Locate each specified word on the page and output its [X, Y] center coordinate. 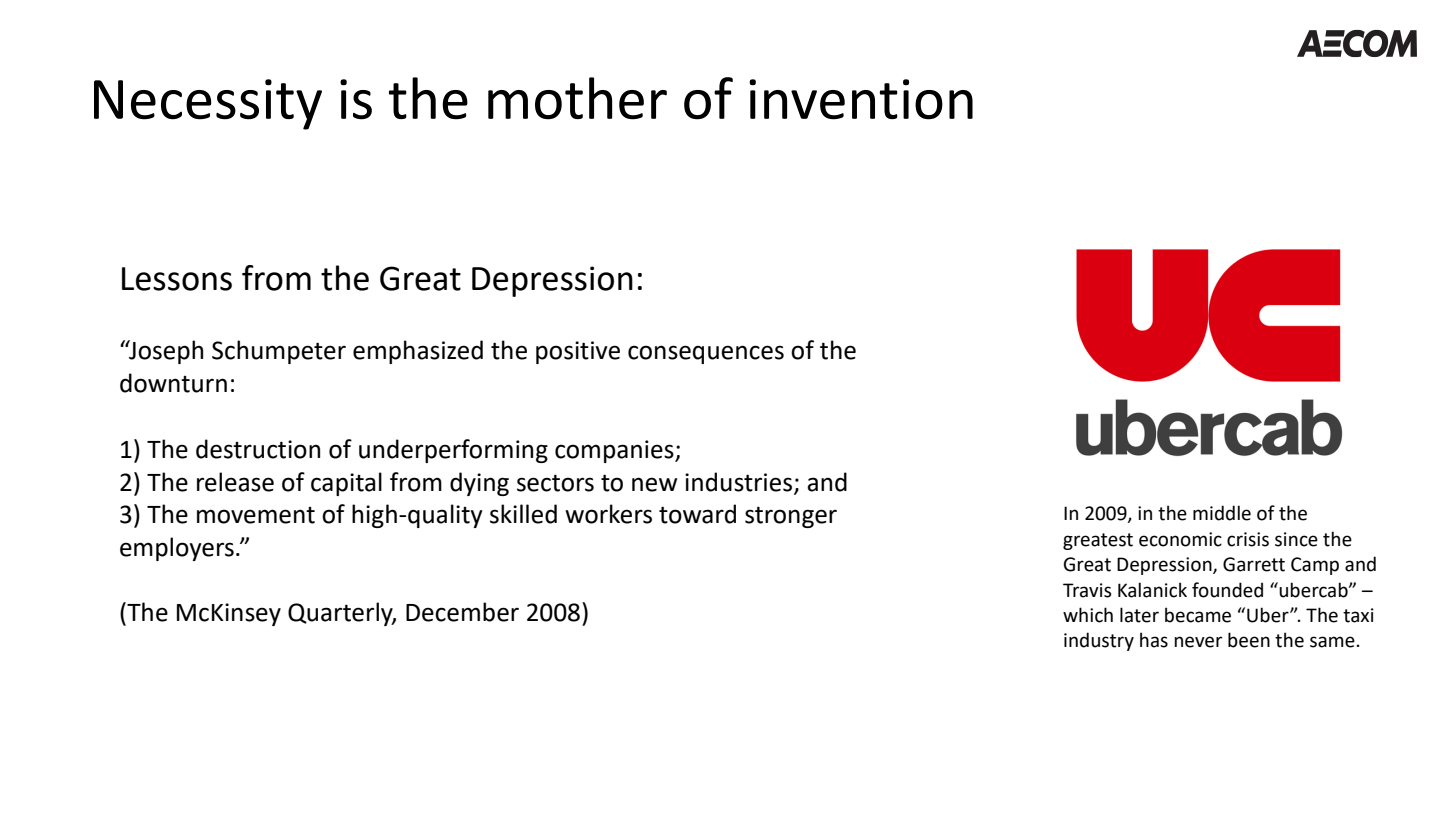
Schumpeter [279, 352]
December [462, 612]
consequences [706, 354]
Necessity [208, 104]
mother [577, 98]
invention [861, 99]
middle [1222, 513]
